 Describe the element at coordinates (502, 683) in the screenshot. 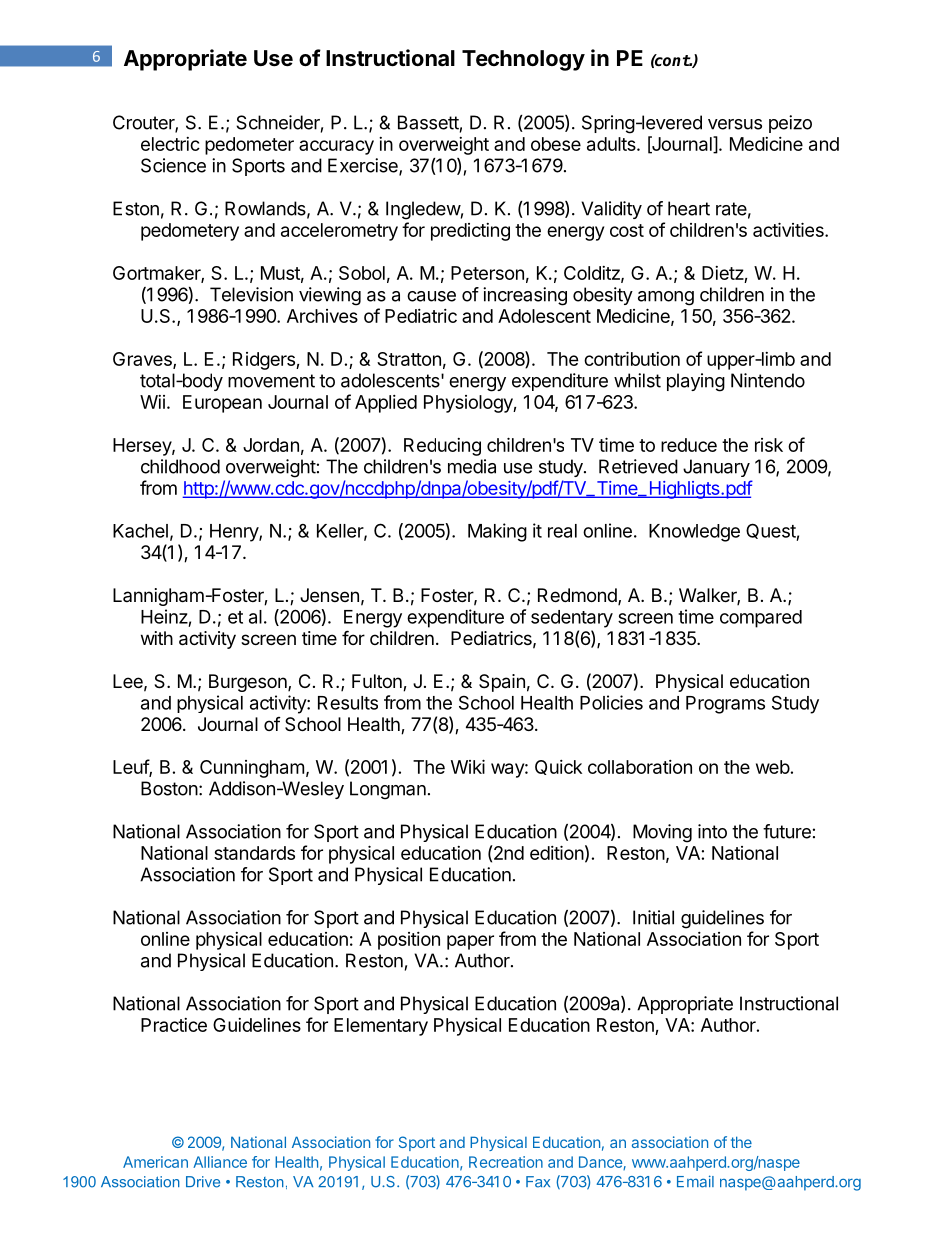

I see `Spain` at that location.
